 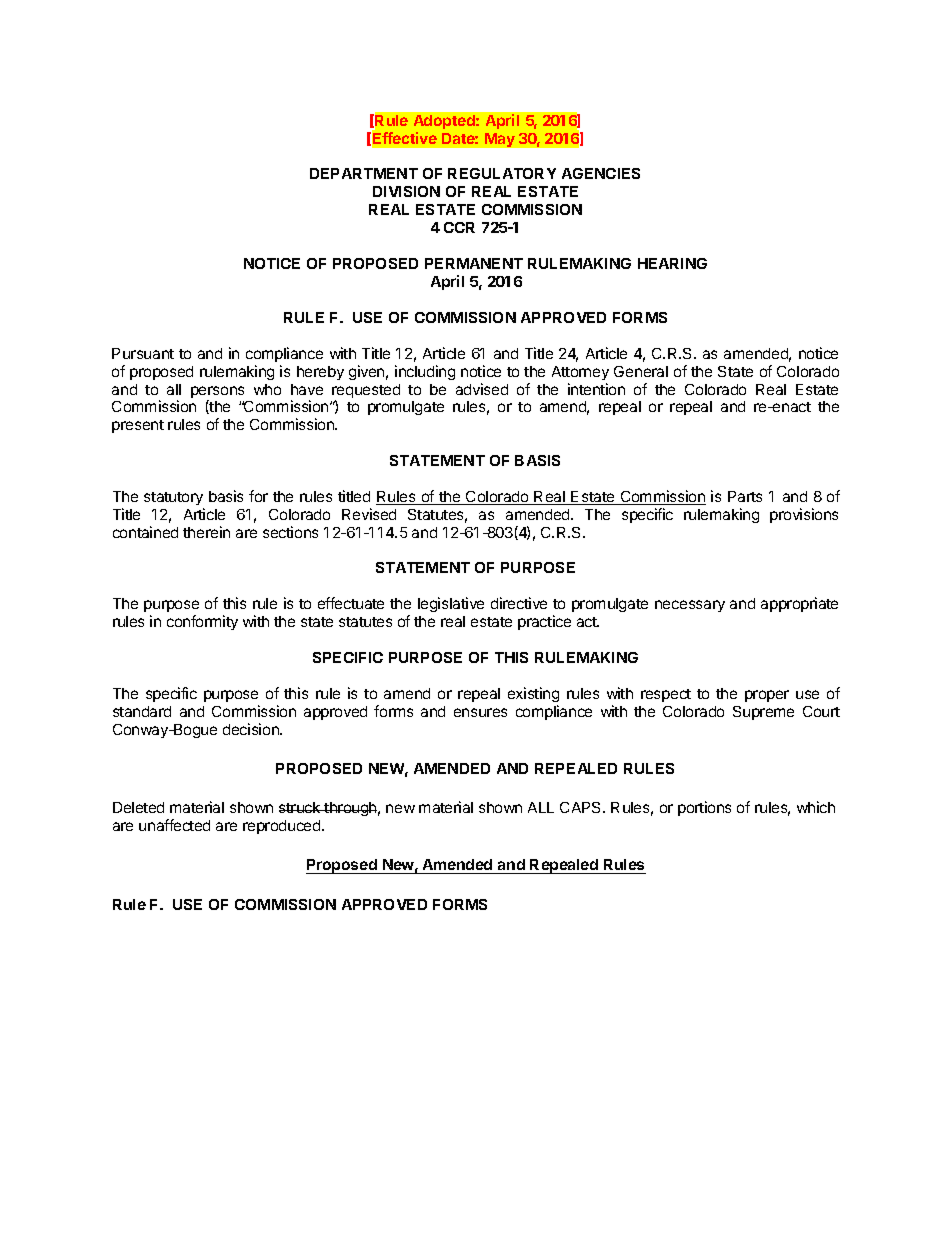 I want to click on Revised, so click(x=369, y=514).
